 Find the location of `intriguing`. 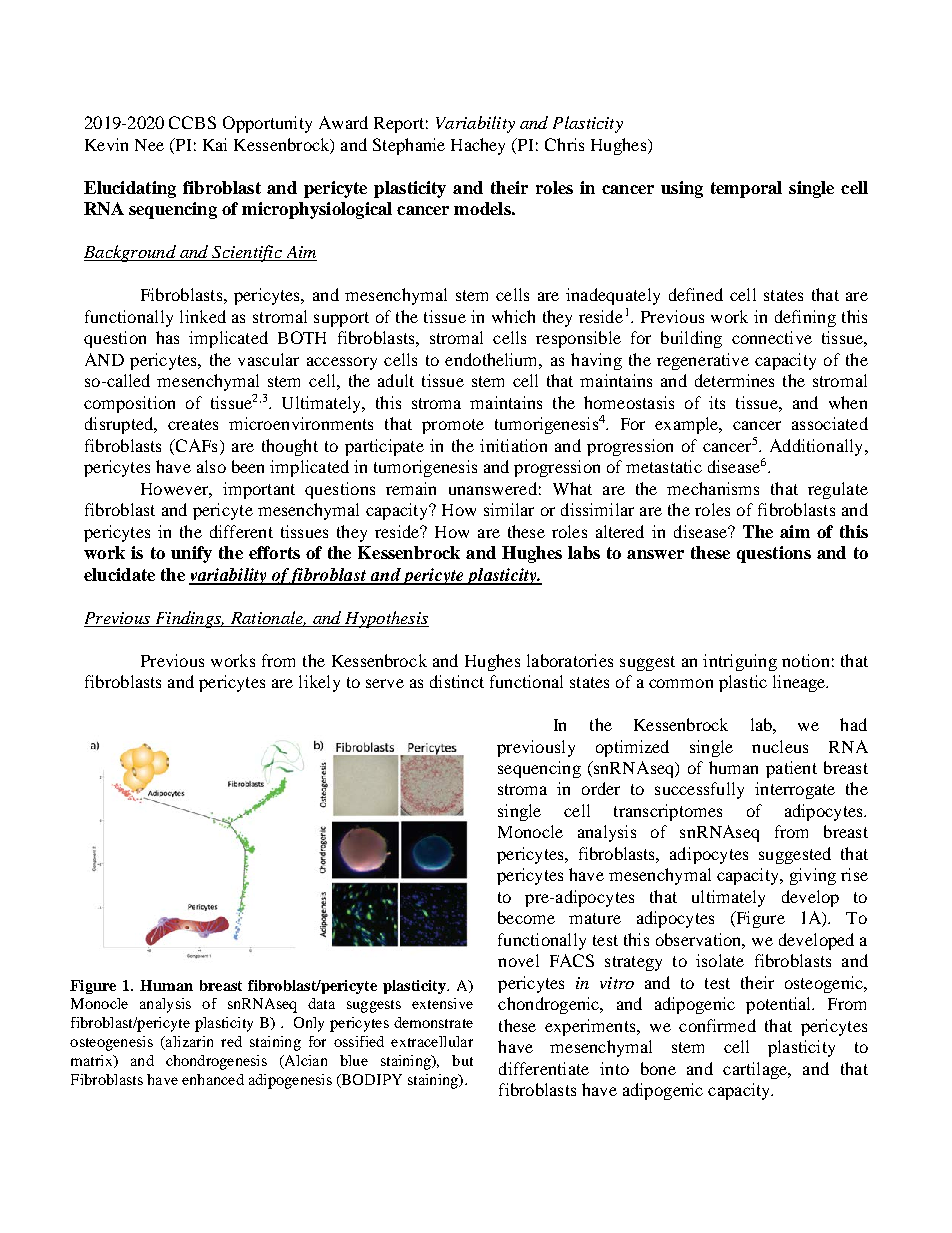

intriguing is located at coordinates (740, 662).
